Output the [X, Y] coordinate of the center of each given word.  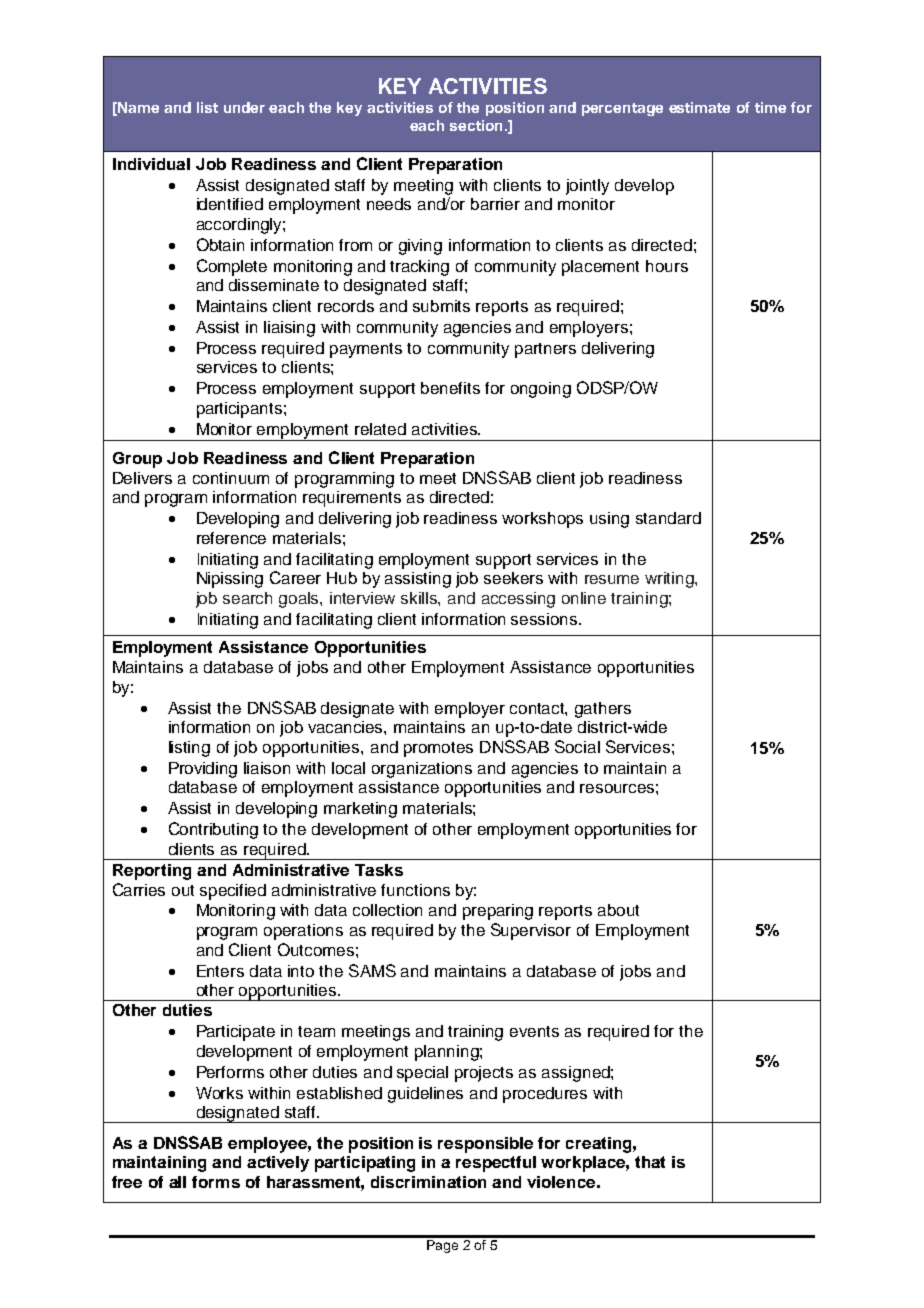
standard [668, 518]
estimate [699, 107]
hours [667, 266]
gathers [603, 710]
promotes [438, 749]
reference [231, 538]
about [618, 910]
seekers [513, 578]
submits [441, 306]
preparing [498, 912]
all [177, 1182]
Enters [220, 971]
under [244, 107]
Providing [203, 770]
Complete [232, 267]
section [476, 125]
